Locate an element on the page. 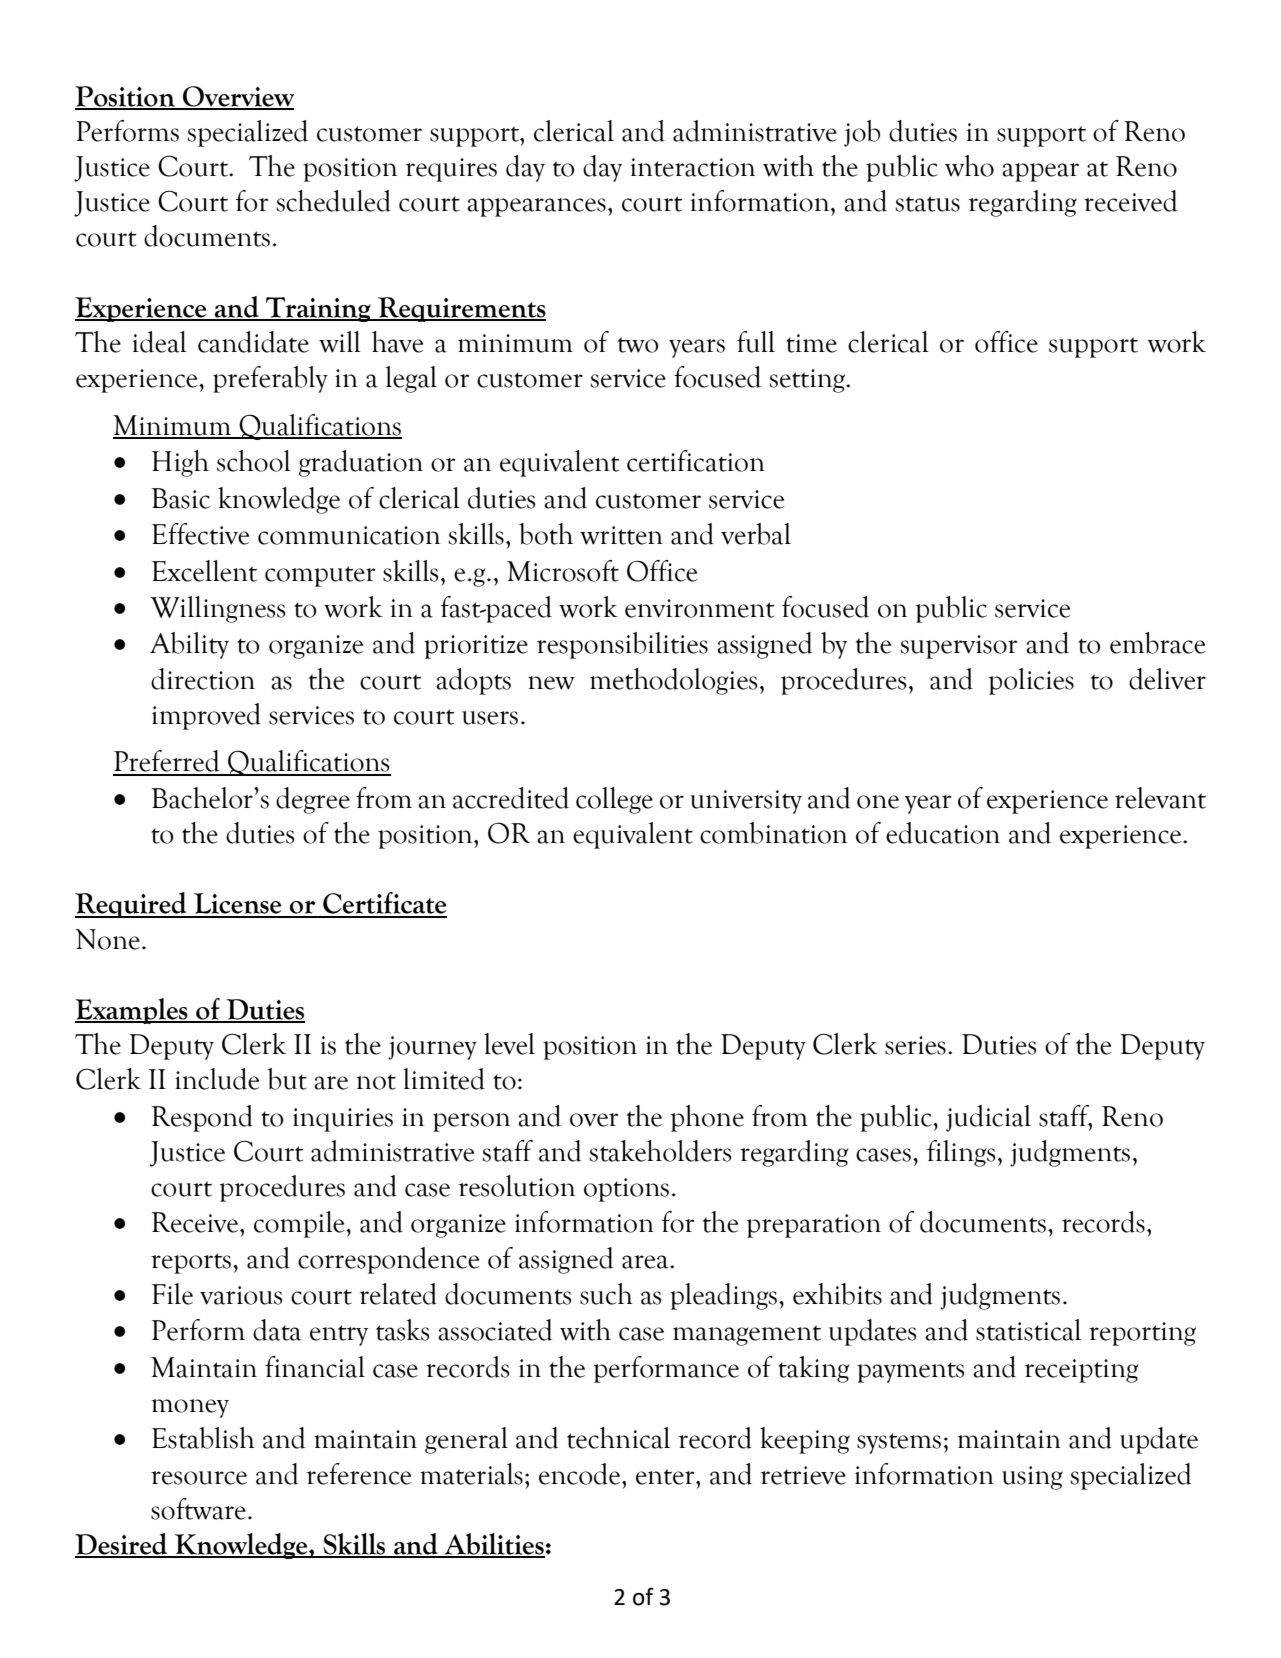 The image size is (1281, 1658). supervisor is located at coordinates (958, 647).
